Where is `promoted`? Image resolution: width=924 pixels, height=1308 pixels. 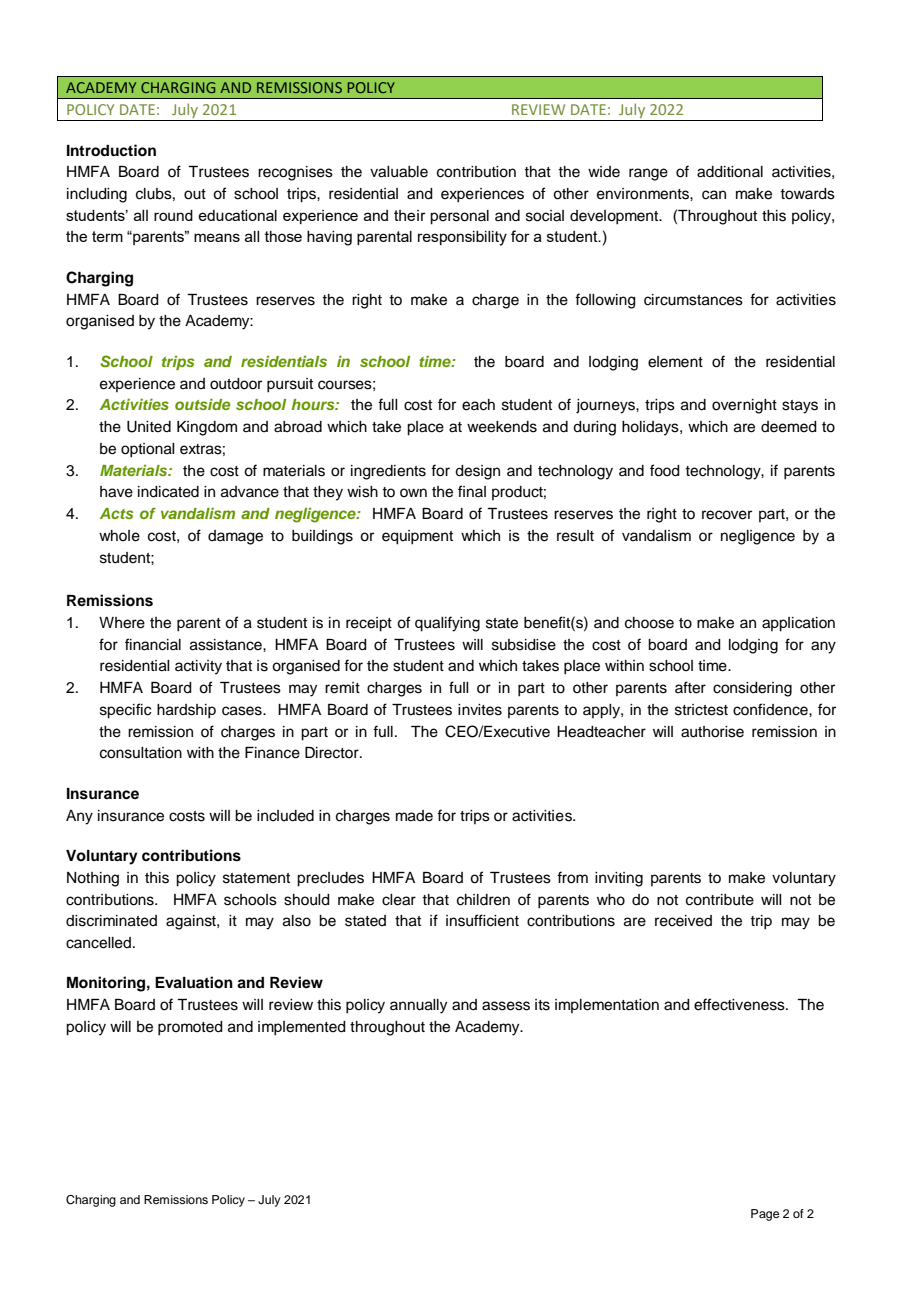
promoted is located at coordinates (190, 1028).
